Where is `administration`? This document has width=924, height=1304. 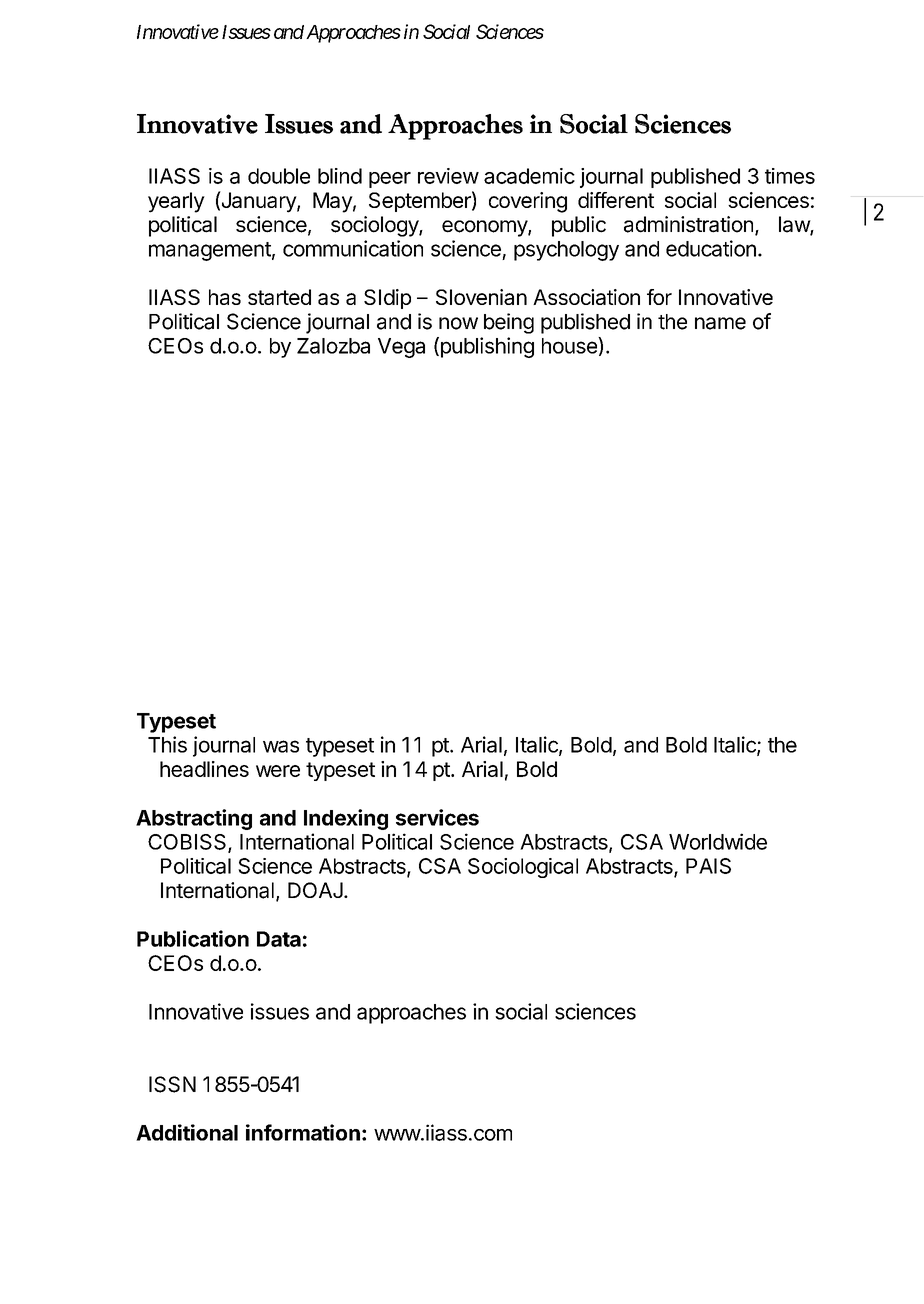
administration is located at coordinates (688, 224).
